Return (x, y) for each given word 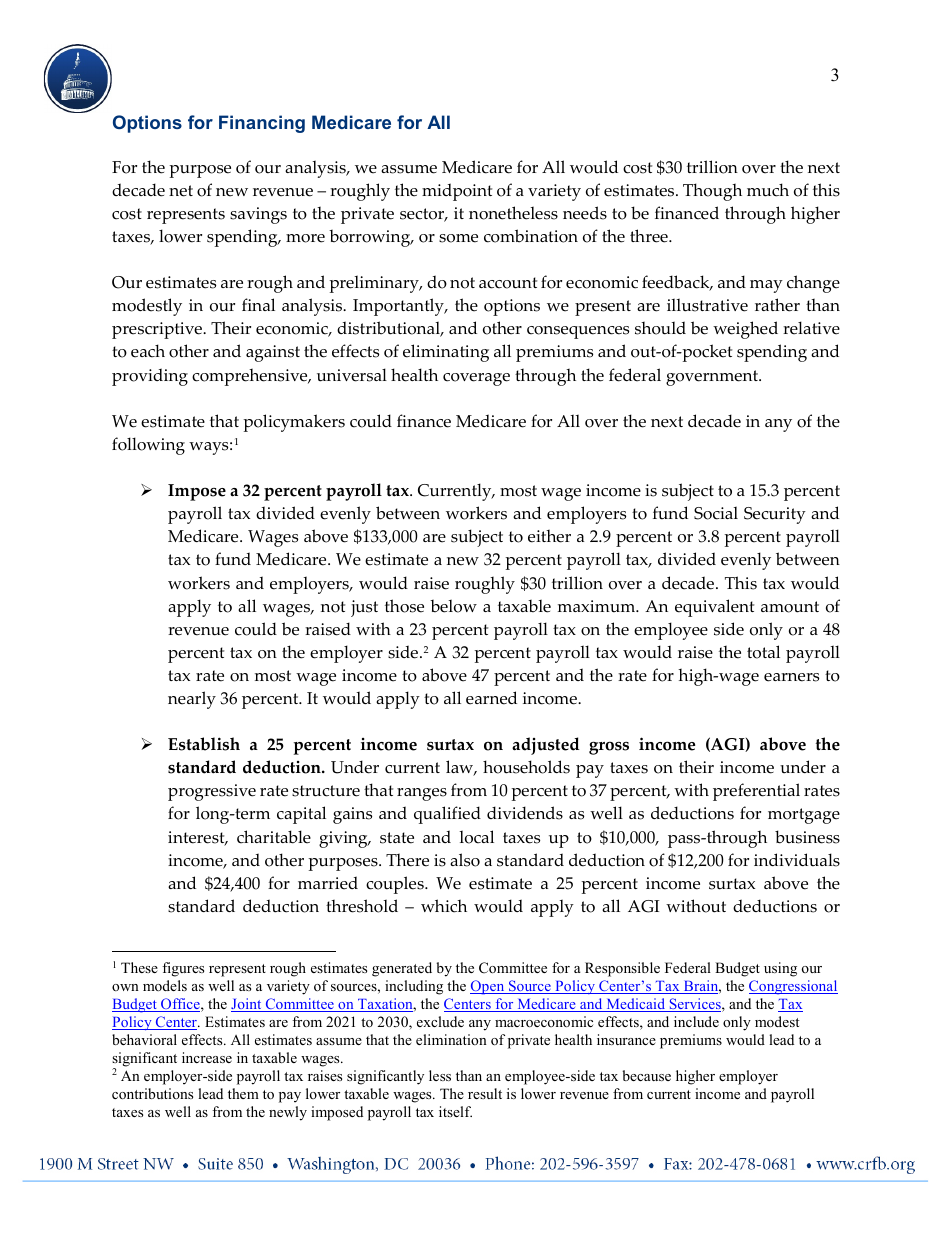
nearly (192, 700)
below (453, 606)
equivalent (714, 608)
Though (712, 192)
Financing (262, 124)
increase (207, 1057)
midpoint (457, 192)
